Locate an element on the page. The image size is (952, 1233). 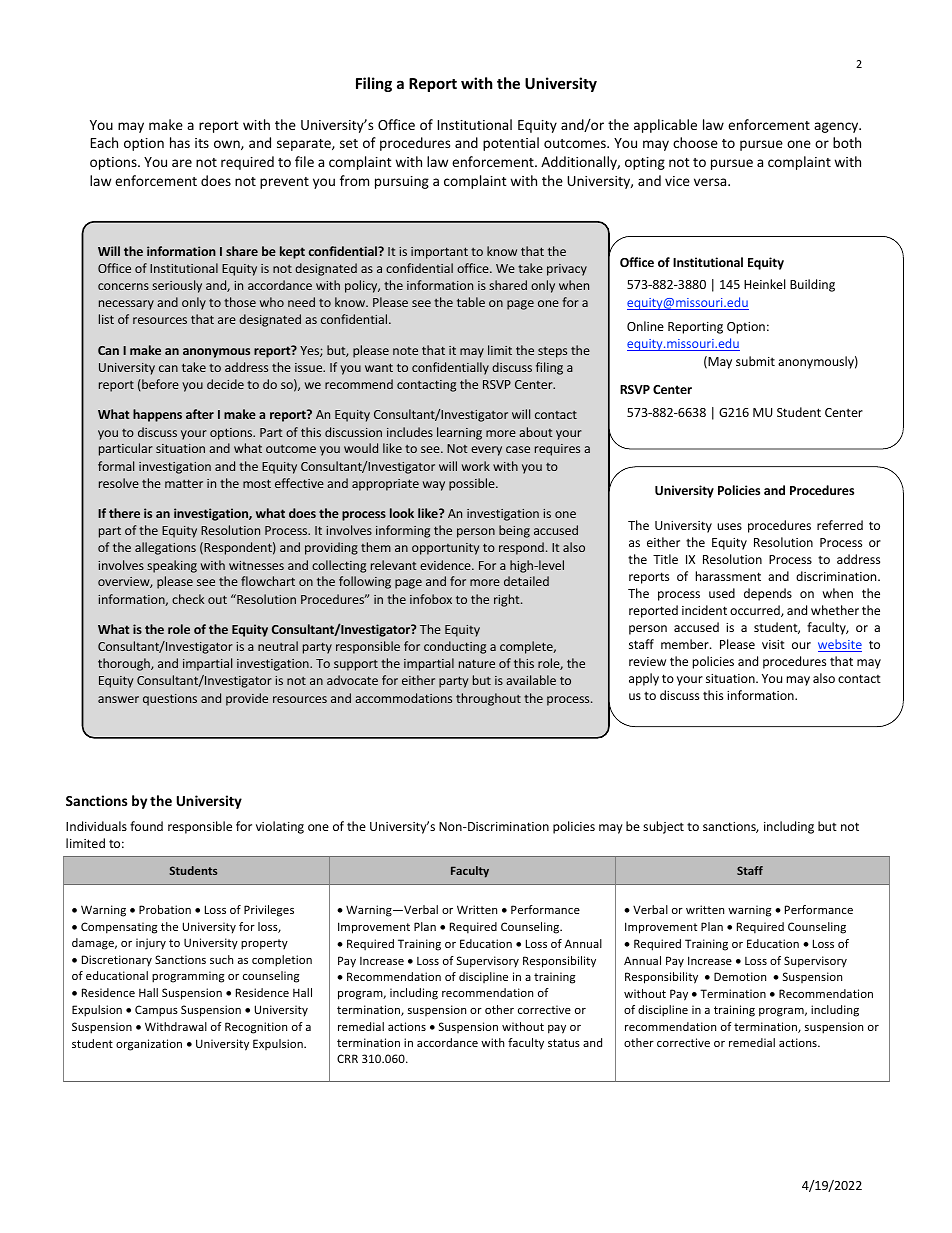
those is located at coordinates (240, 302).
